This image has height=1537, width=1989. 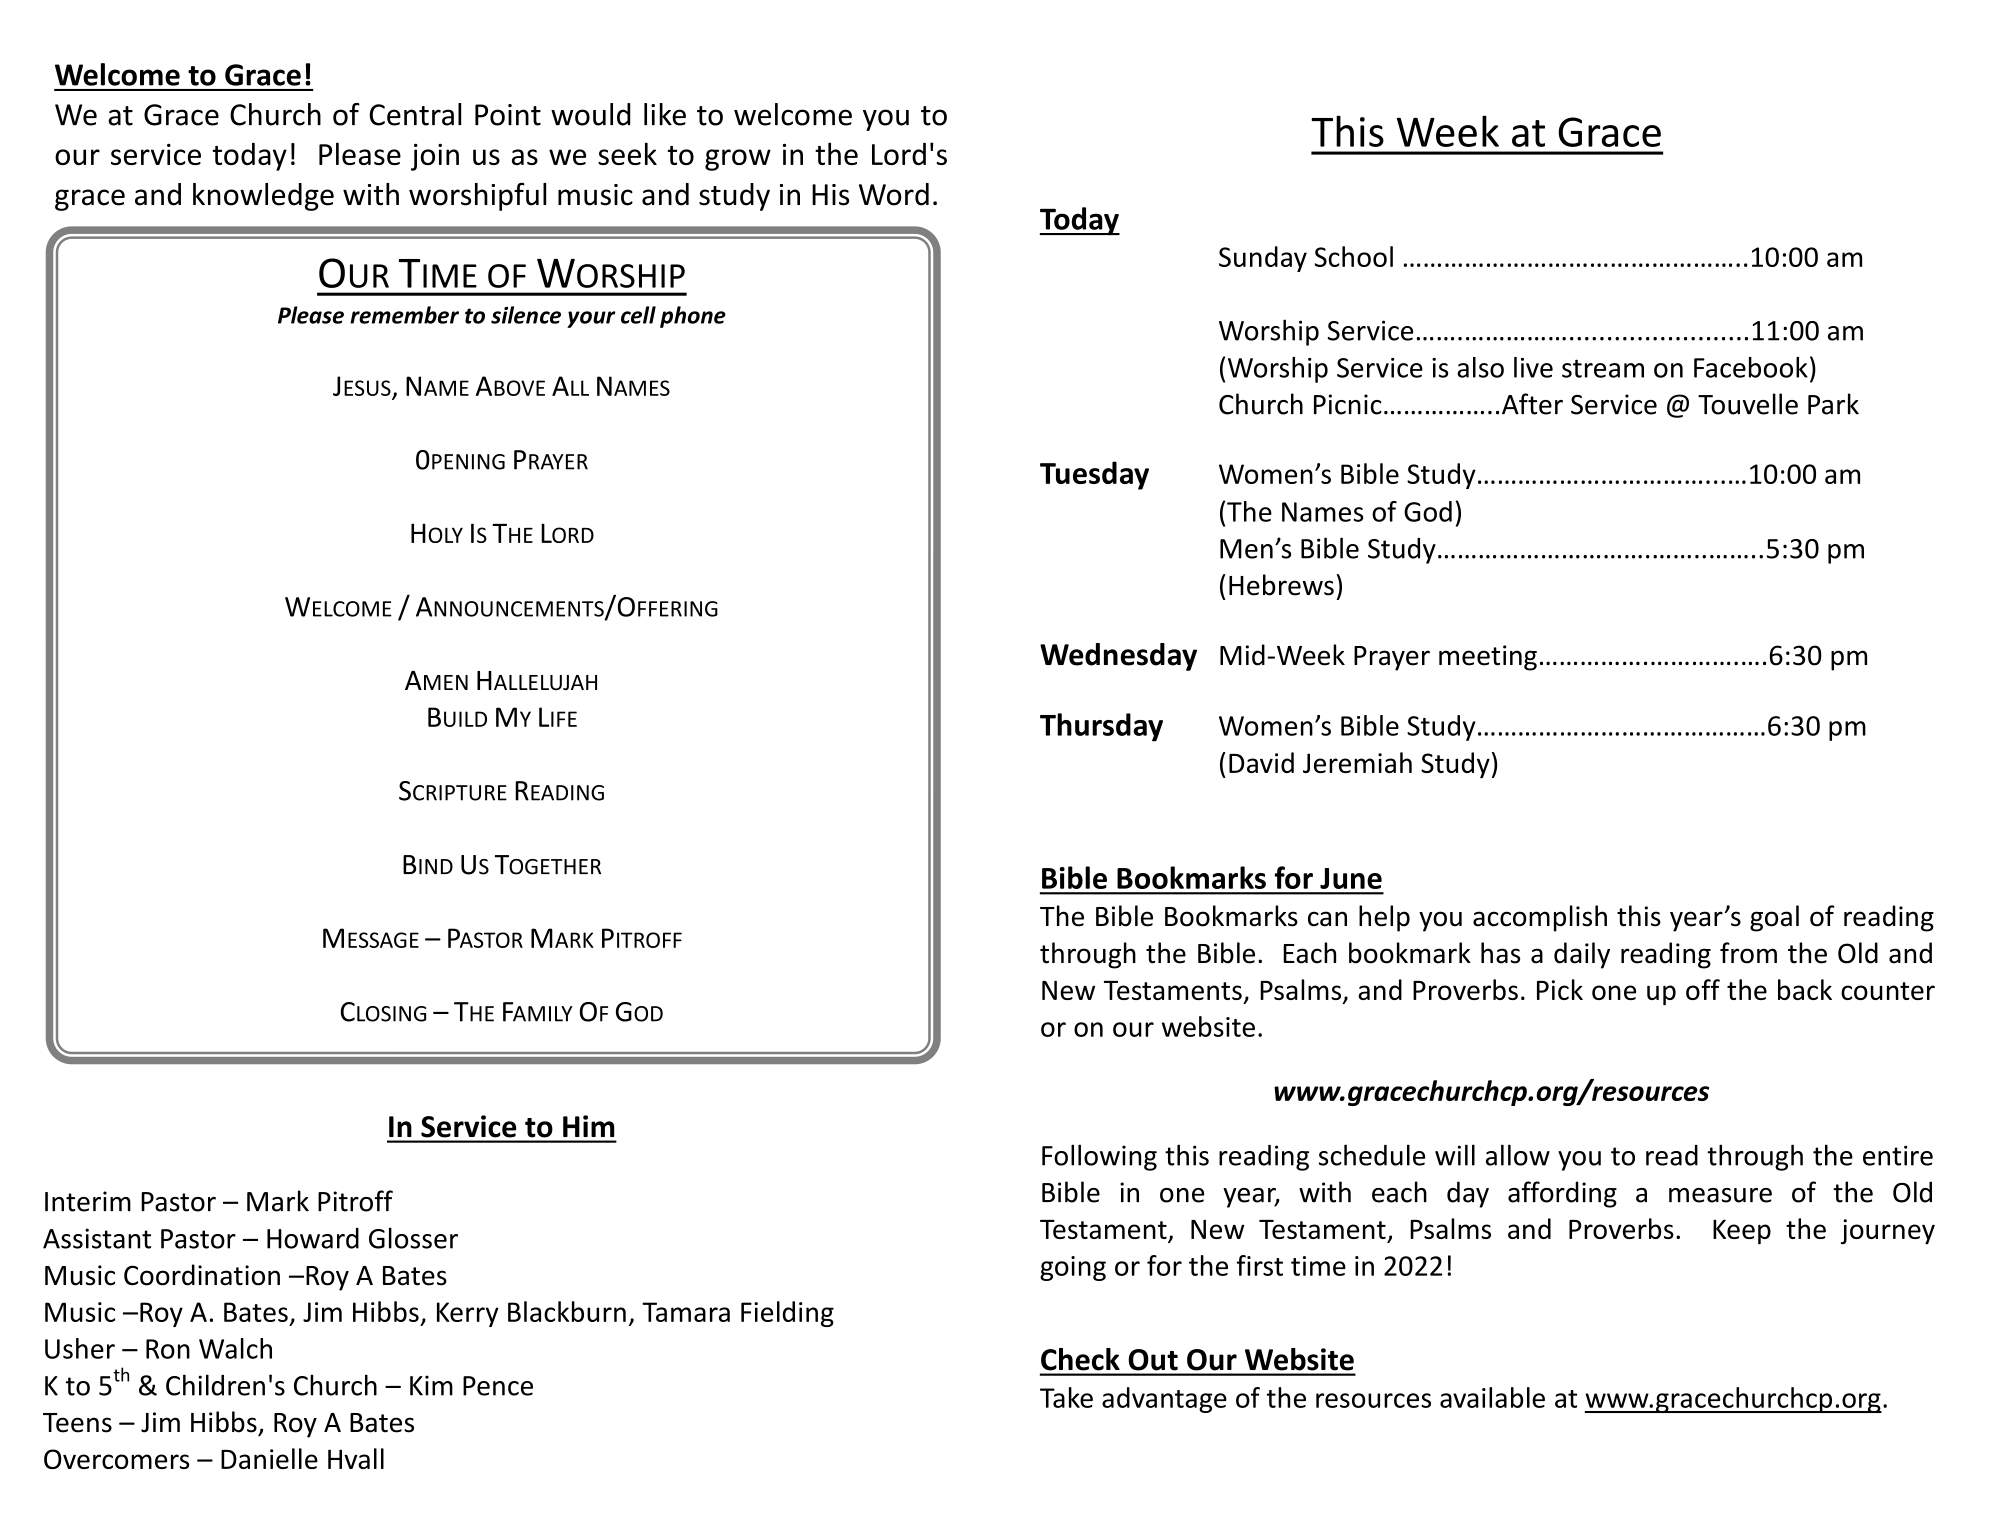 What do you see at coordinates (894, 194) in the image?
I see `Word` at bounding box center [894, 194].
